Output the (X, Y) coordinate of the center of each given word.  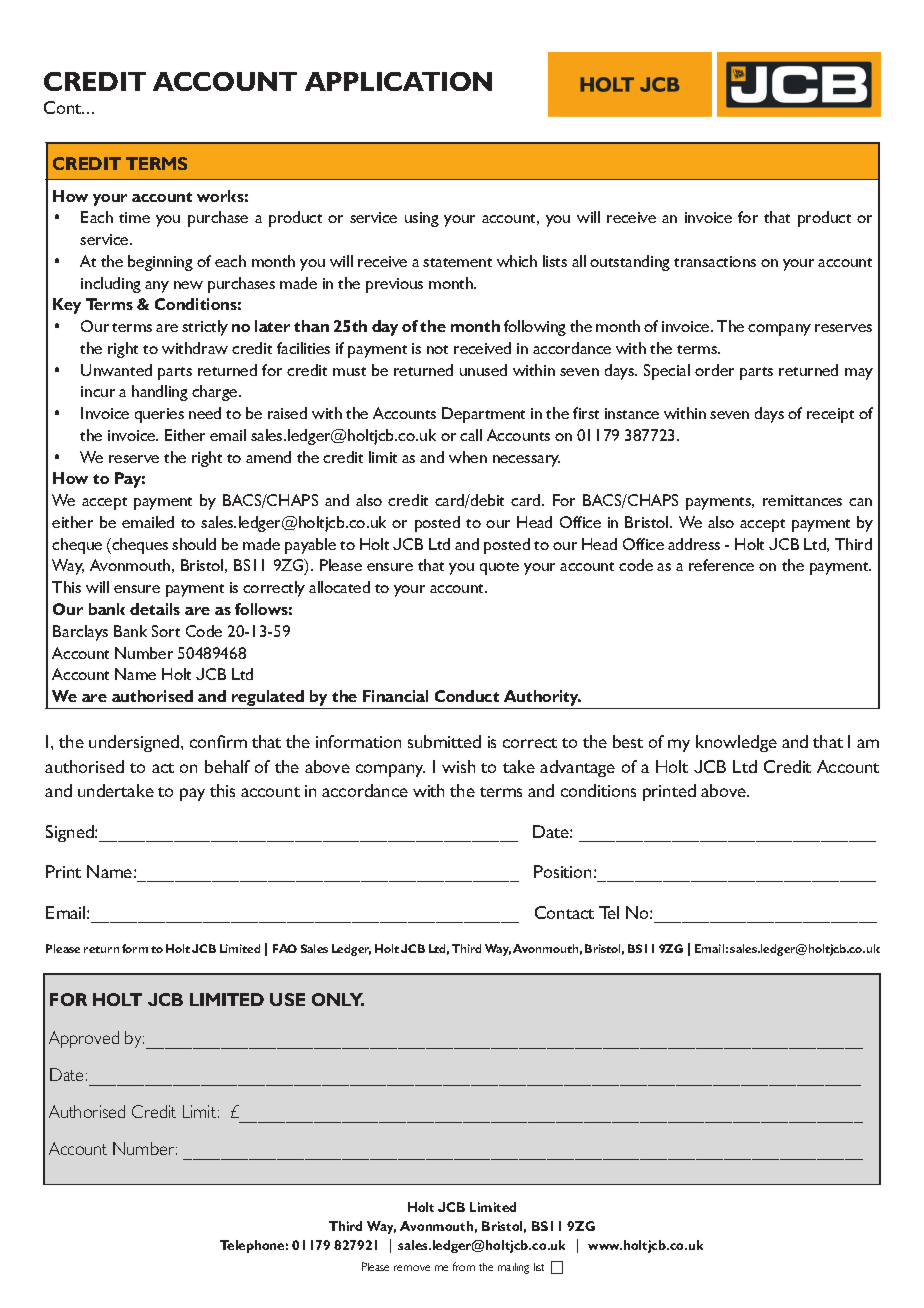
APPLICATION (398, 81)
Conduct (467, 696)
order (714, 370)
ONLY (338, 999)
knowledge (736, 743)
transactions (715, 261)
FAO (285, 948)
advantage (577, 768)
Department (483, 415)
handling (160, 393)
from (464, 1266)
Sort (166, 631)
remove (412, 1268)
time (134, 217)
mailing (513, 1268)
